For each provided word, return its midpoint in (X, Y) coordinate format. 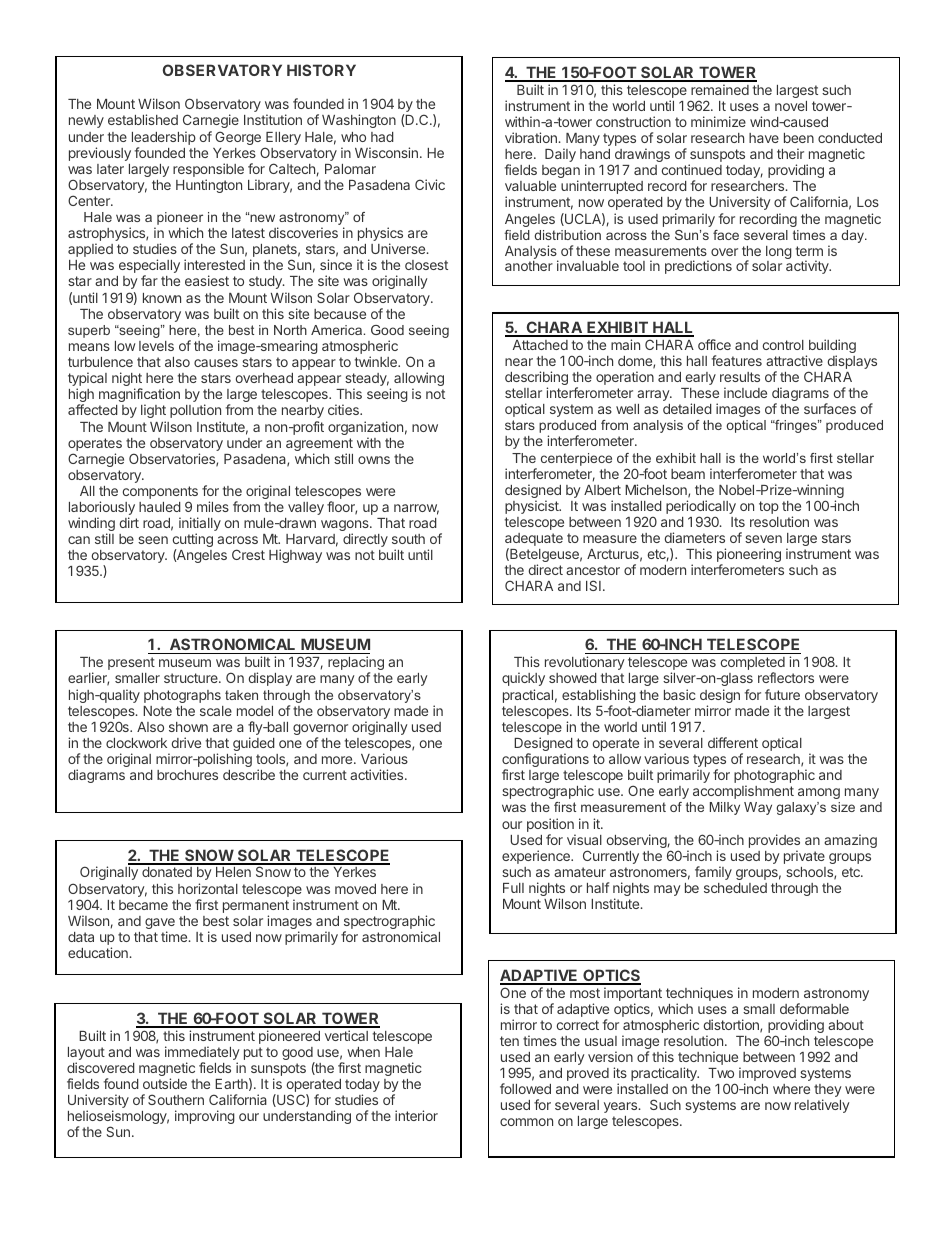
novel (791, 106)
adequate (534, 541)
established (143, 119)
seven (763, 539)
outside (165, 1083)
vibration (532, 137)
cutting (193, 541)
